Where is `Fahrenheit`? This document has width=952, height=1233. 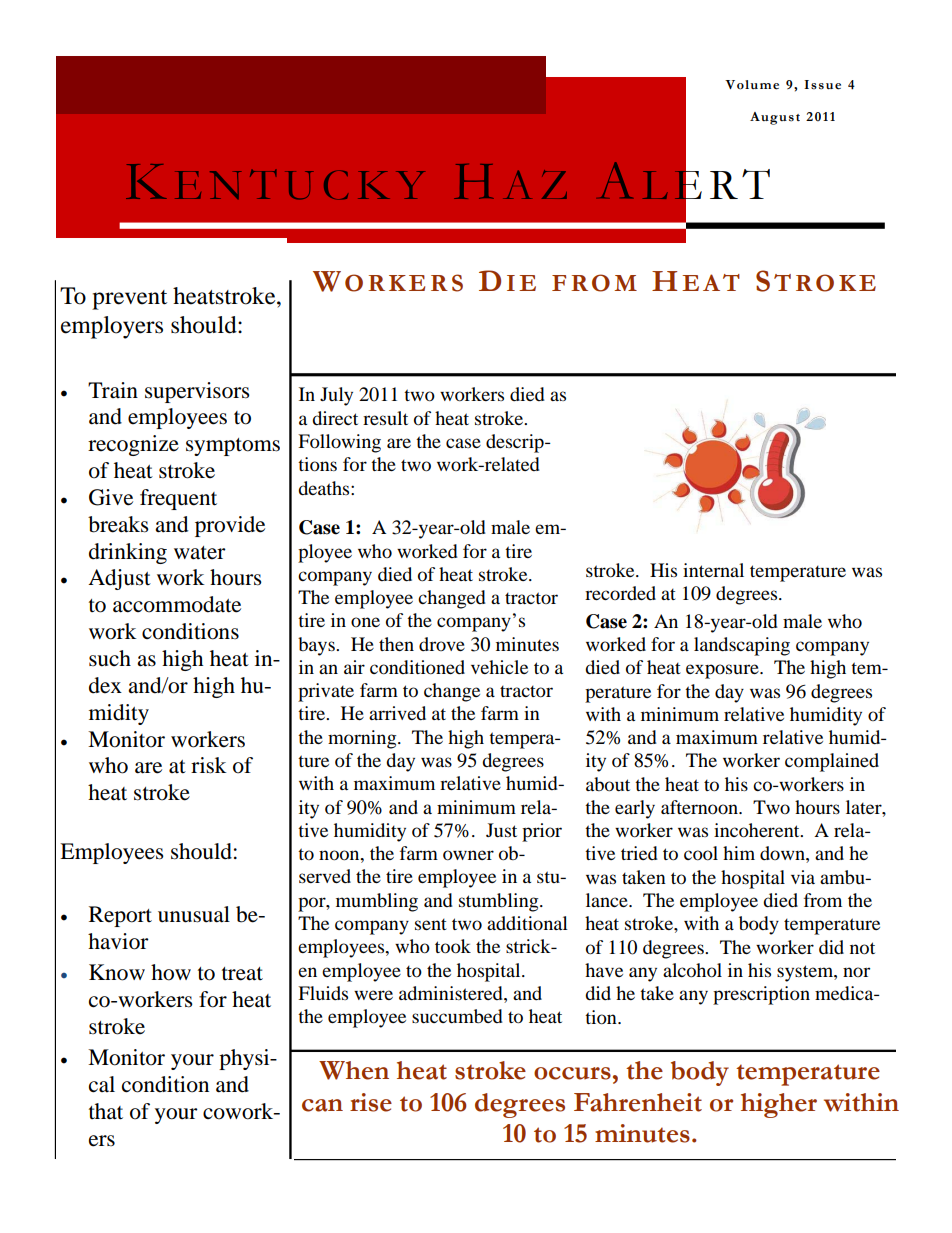
Fahrenheit is located at coordinates (638, 1102).
